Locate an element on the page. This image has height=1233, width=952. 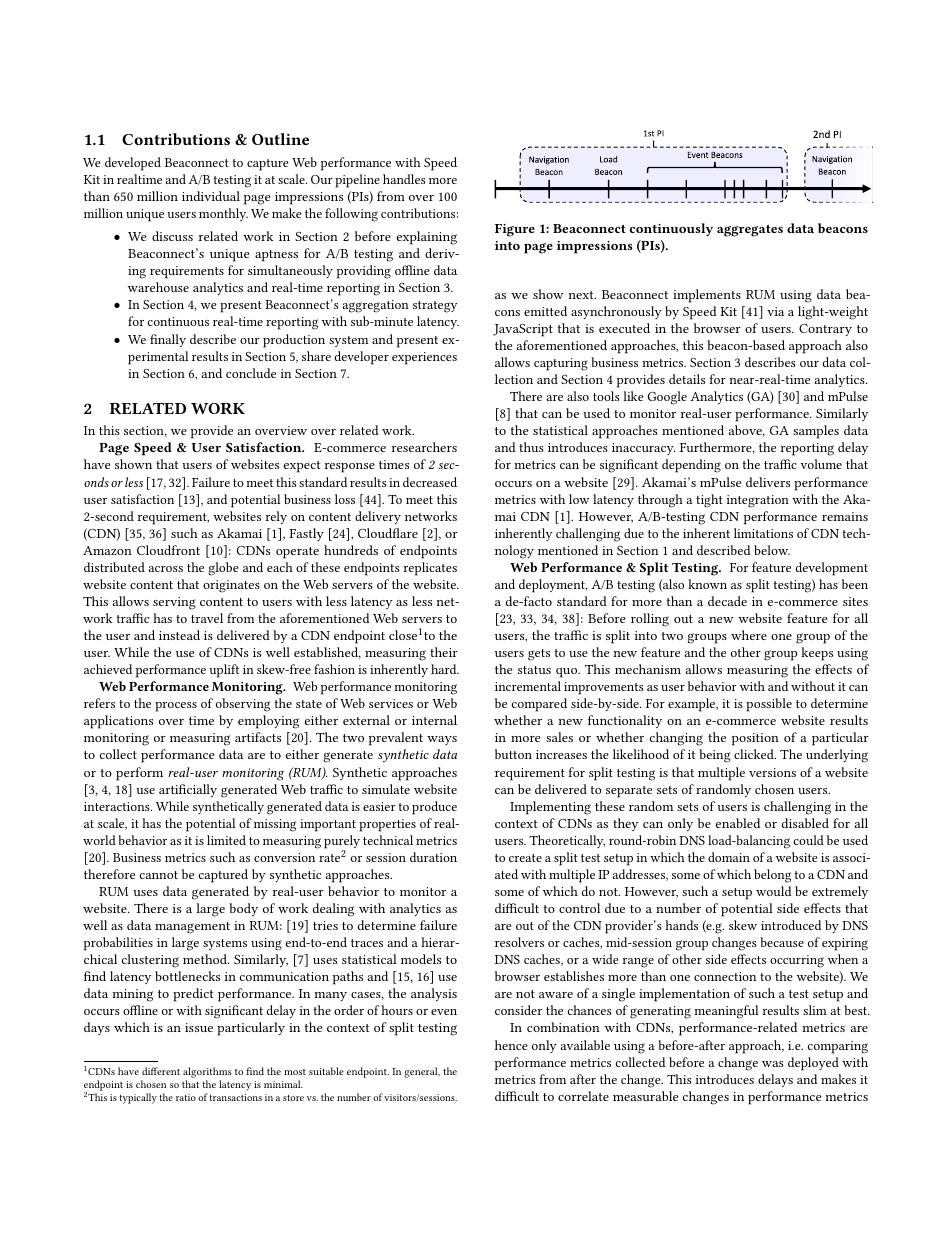
where is located at coordinates (749, 635).
